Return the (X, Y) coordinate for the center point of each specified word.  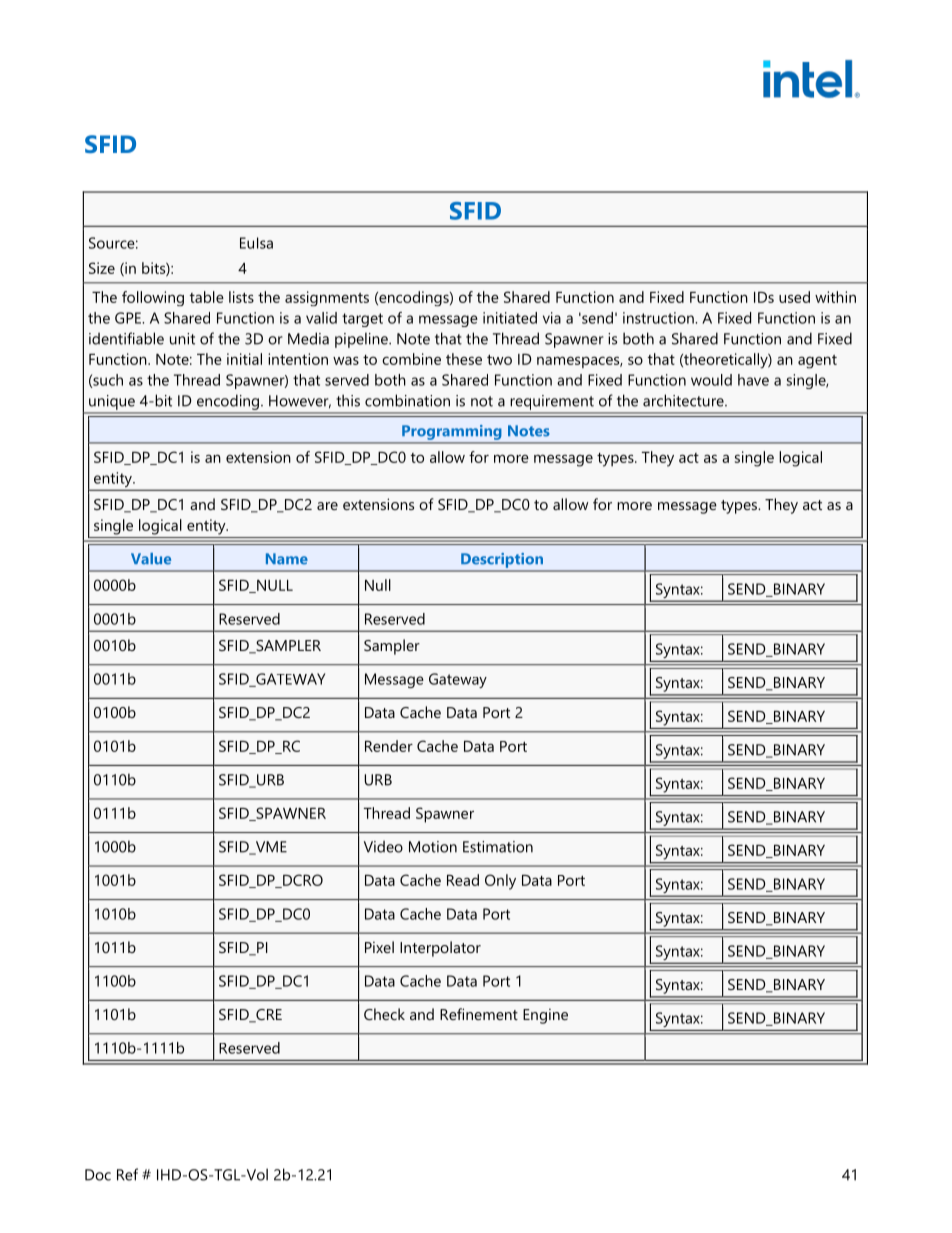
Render (389, 746)
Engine (545, 1016)
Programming (451, 432)
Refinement (479, 1014)
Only (500, 882)
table (207, 297)
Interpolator (440, 949)
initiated (510, 318)
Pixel (379, 947)
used (794, 297)
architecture (684, 400)
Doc (98, 1175)
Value (151, 559)
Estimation (498, 847)
